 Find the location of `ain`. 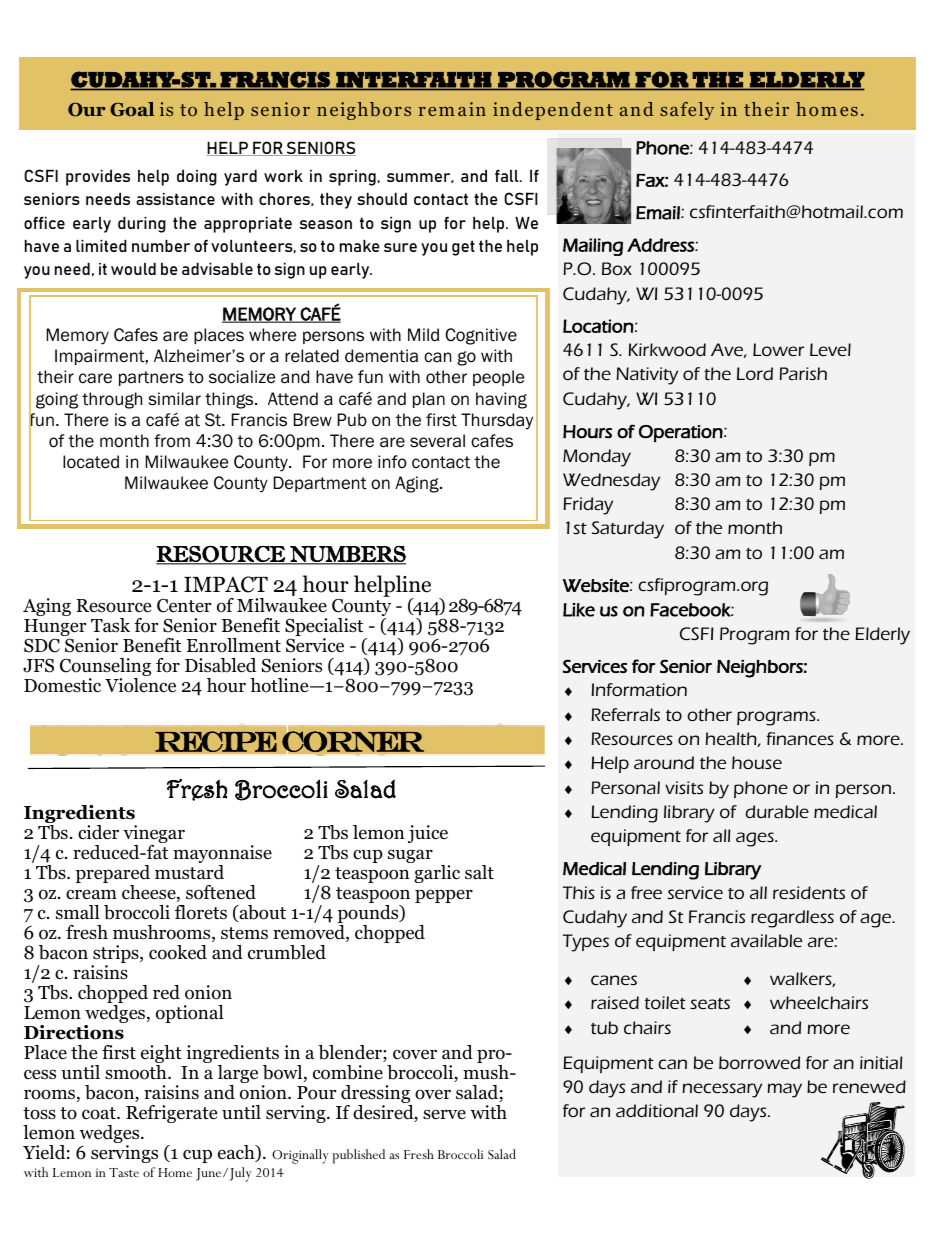

ain is located at coordinates (472, 109).
